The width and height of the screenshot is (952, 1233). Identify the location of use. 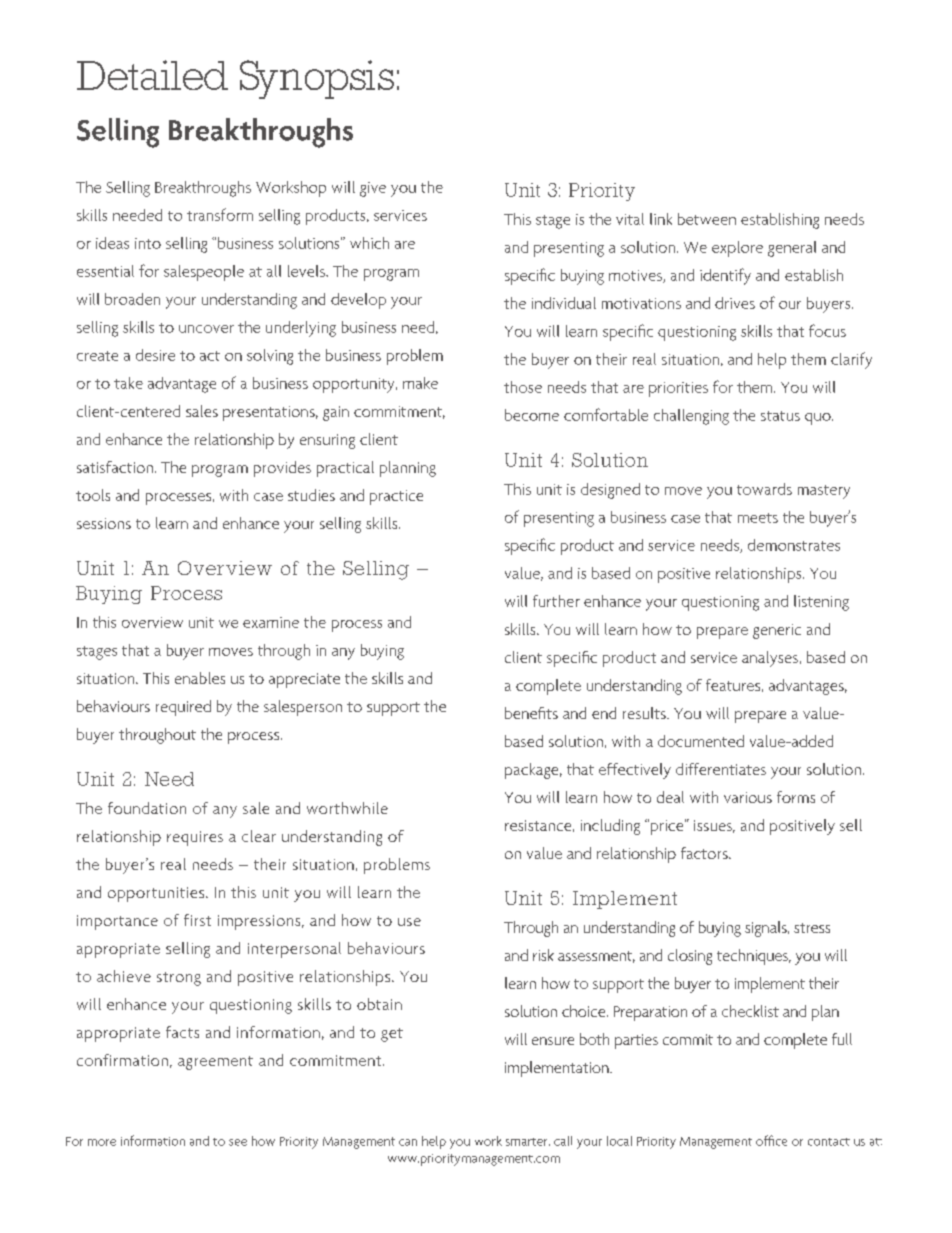
(409, 922).
